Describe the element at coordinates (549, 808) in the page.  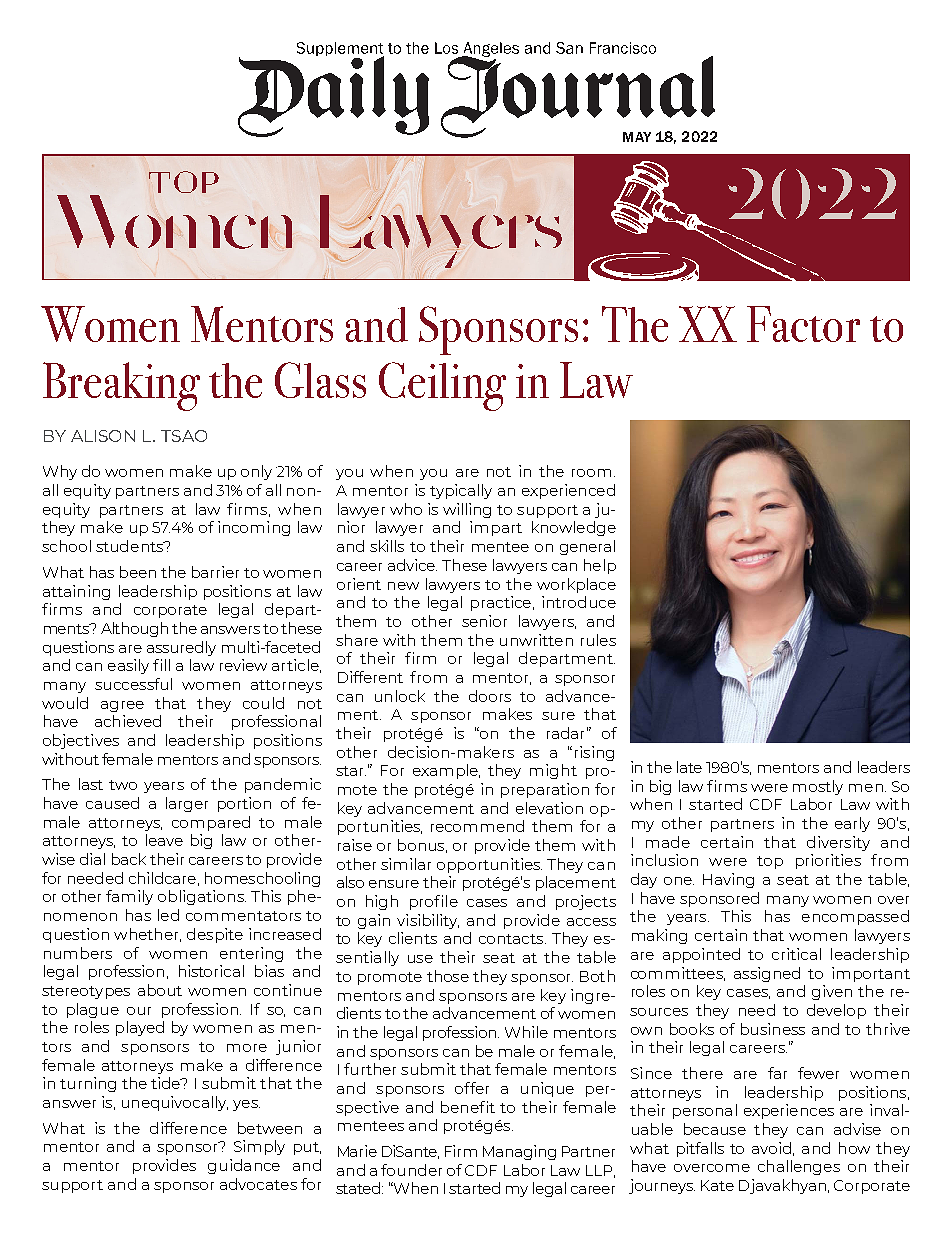
I see `elevation` at that location.
